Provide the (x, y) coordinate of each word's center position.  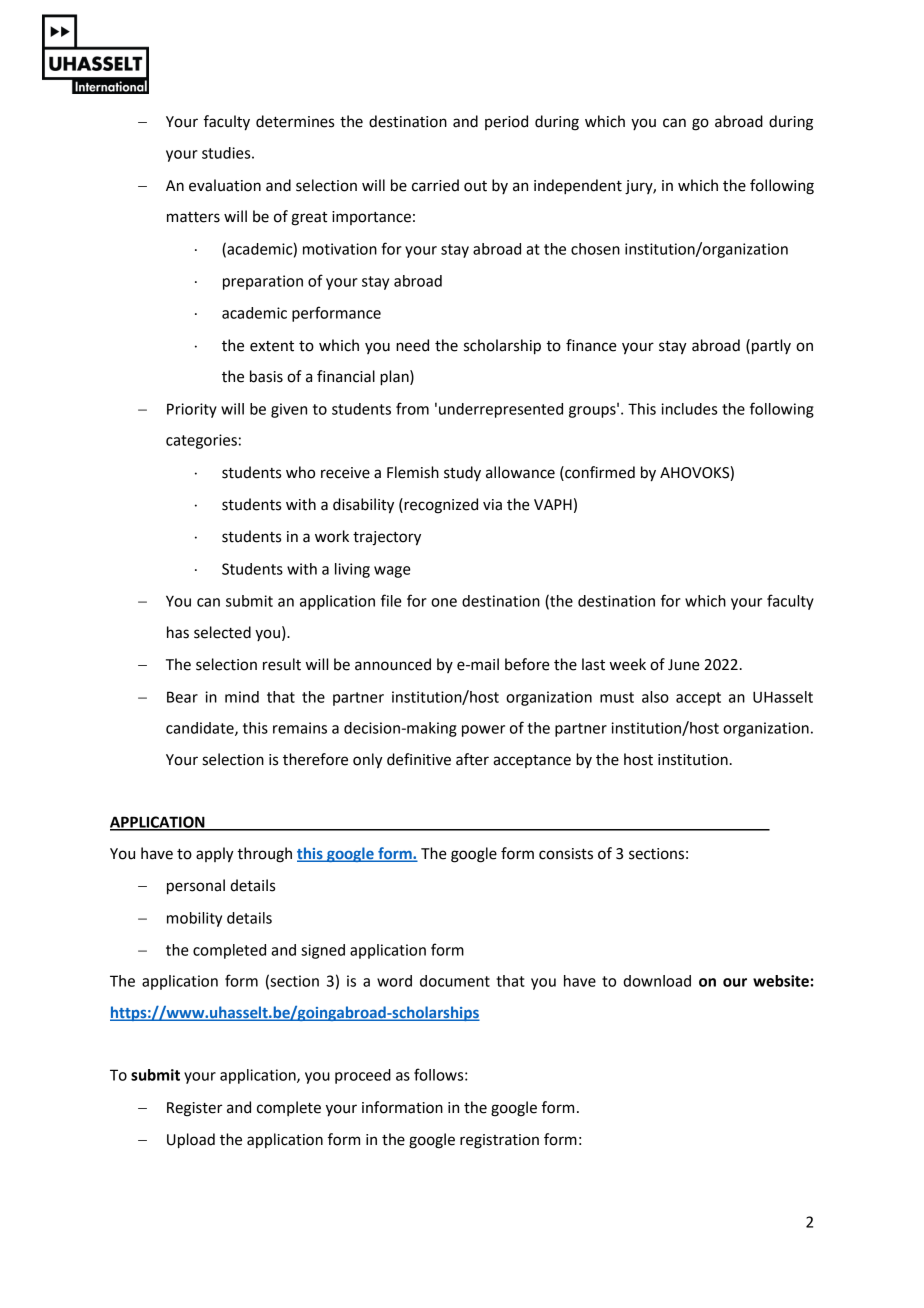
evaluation (225, 185)
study (462, 474)
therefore (315, 759)
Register (194, 1109)
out (475, 186)
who (300, 472)
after (472, 759)
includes (689, 409)
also (655, 697)
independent (578, 187)
